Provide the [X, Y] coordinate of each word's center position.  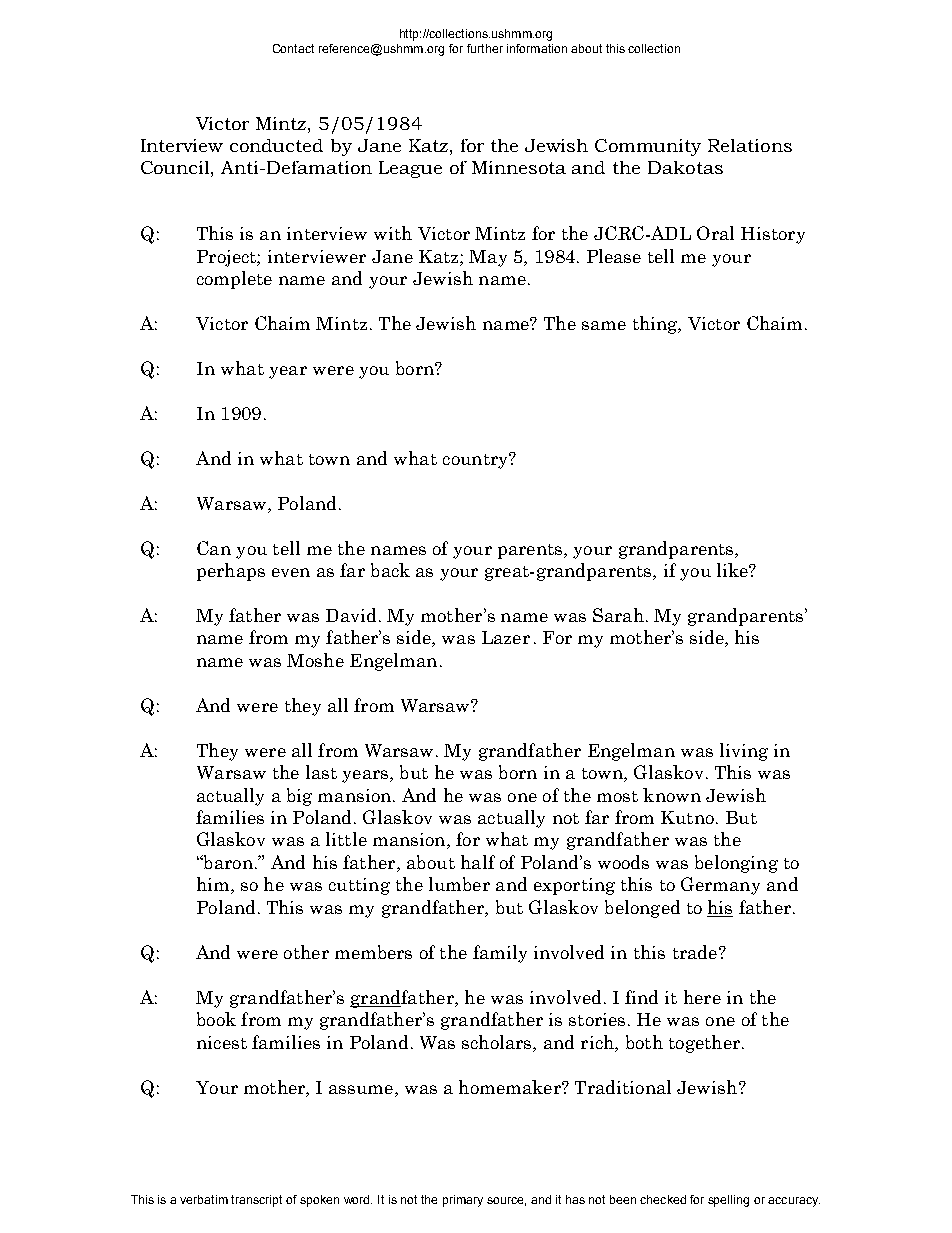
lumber [459, 884]
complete [234, 280]
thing [656, 325]
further [485, 48]
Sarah [618, 615]
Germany [720, 886]
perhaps [231, 572]
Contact [293, 48]
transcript [256, 1201]
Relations [750, 145]
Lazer [506, 637]
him [214, 885]
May [488, 258]
